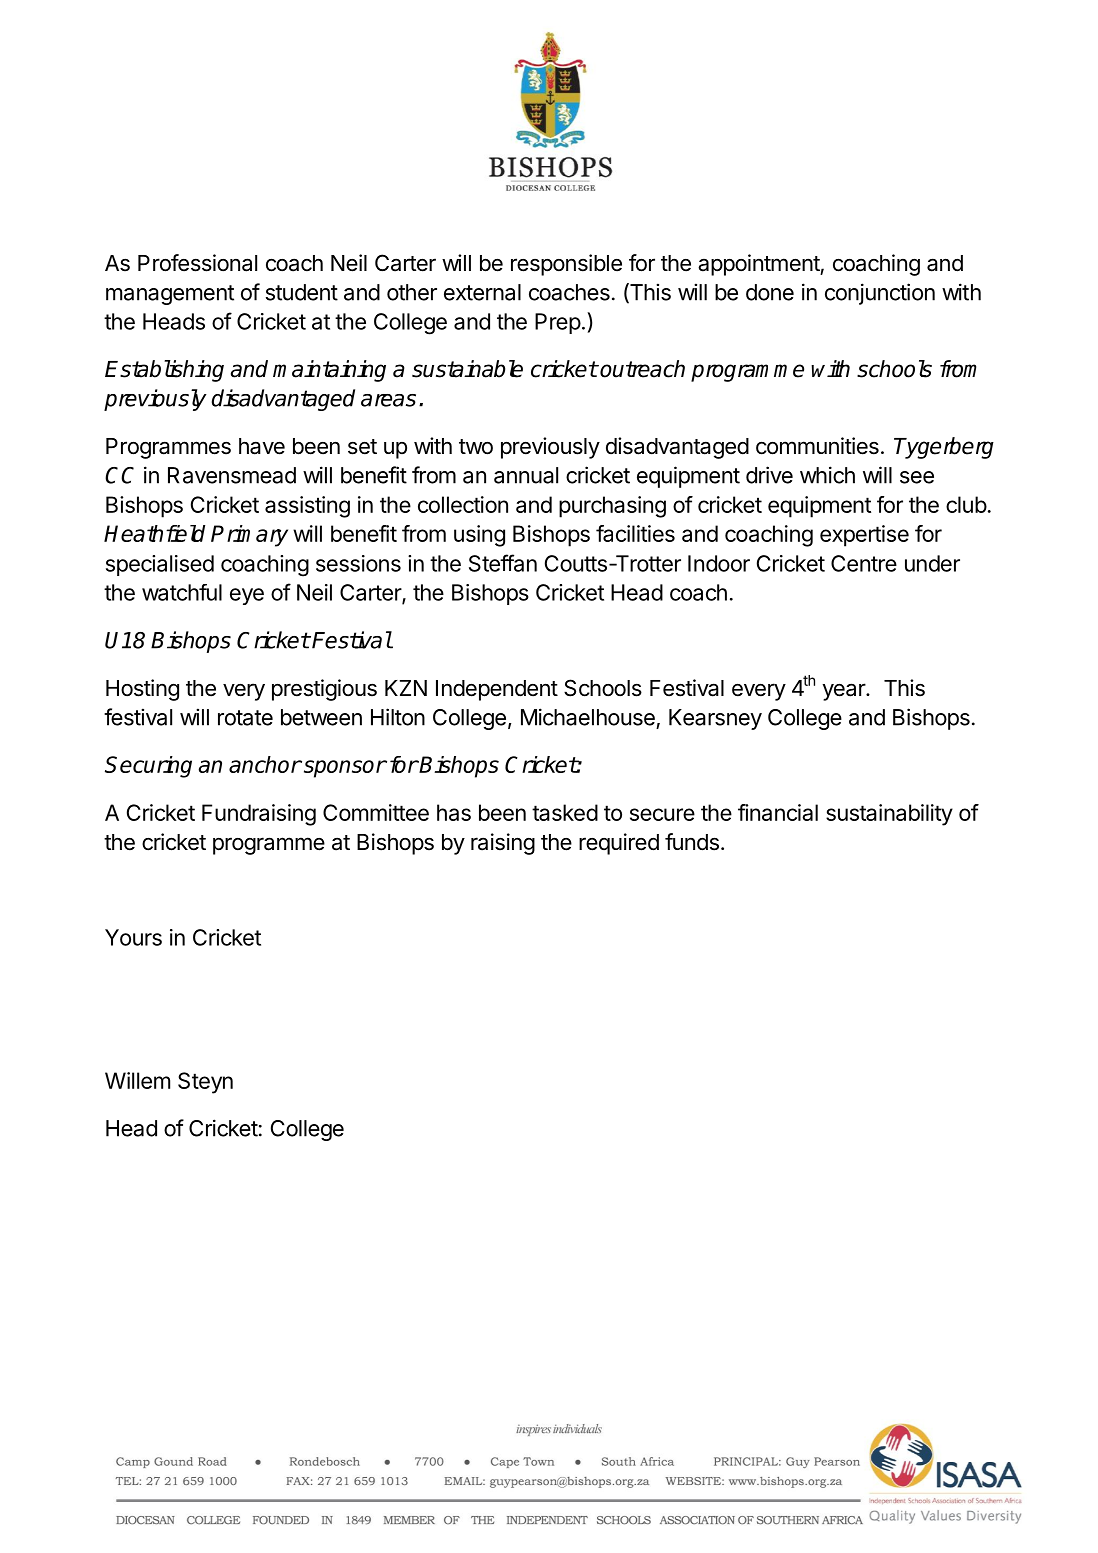 The height and width of the document is (1553, 1098). Describe the element at coordinates (827, 475) in the document. I see `which` at that location.
